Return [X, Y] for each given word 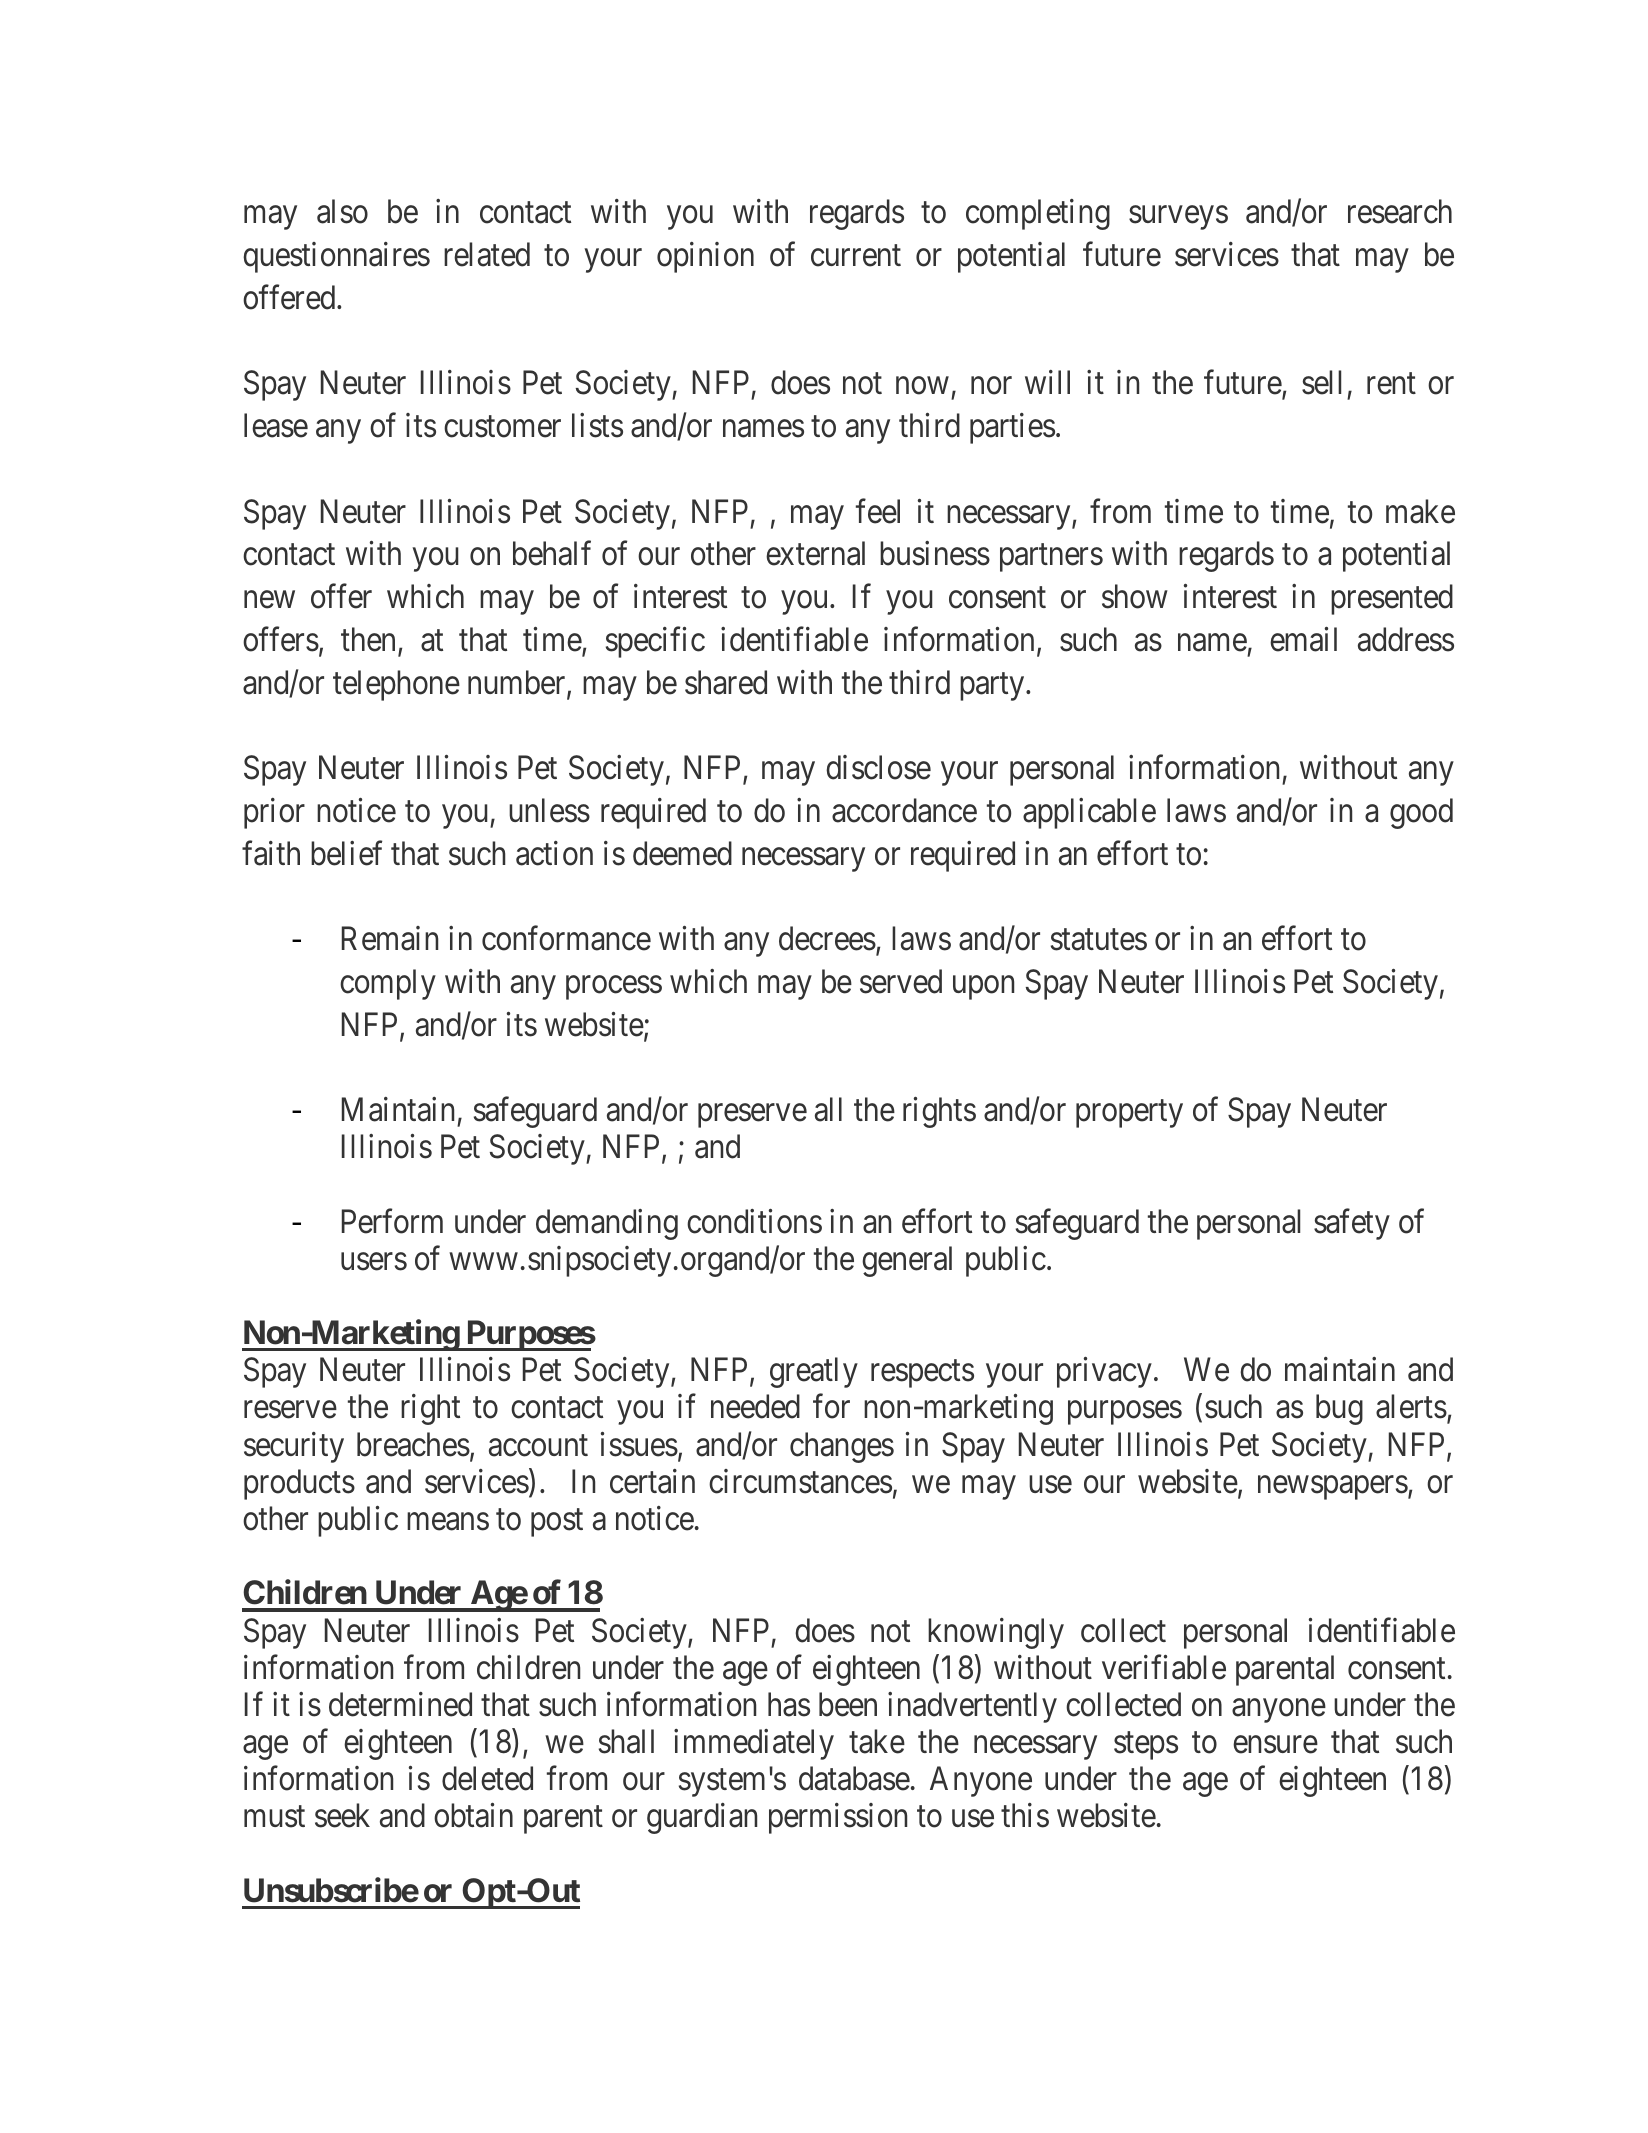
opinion [705, 257]
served [901, 981]
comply [388, 984]
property [1129, 1114]
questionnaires [336, 257]
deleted [487, 1778]
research [1400, 211]
